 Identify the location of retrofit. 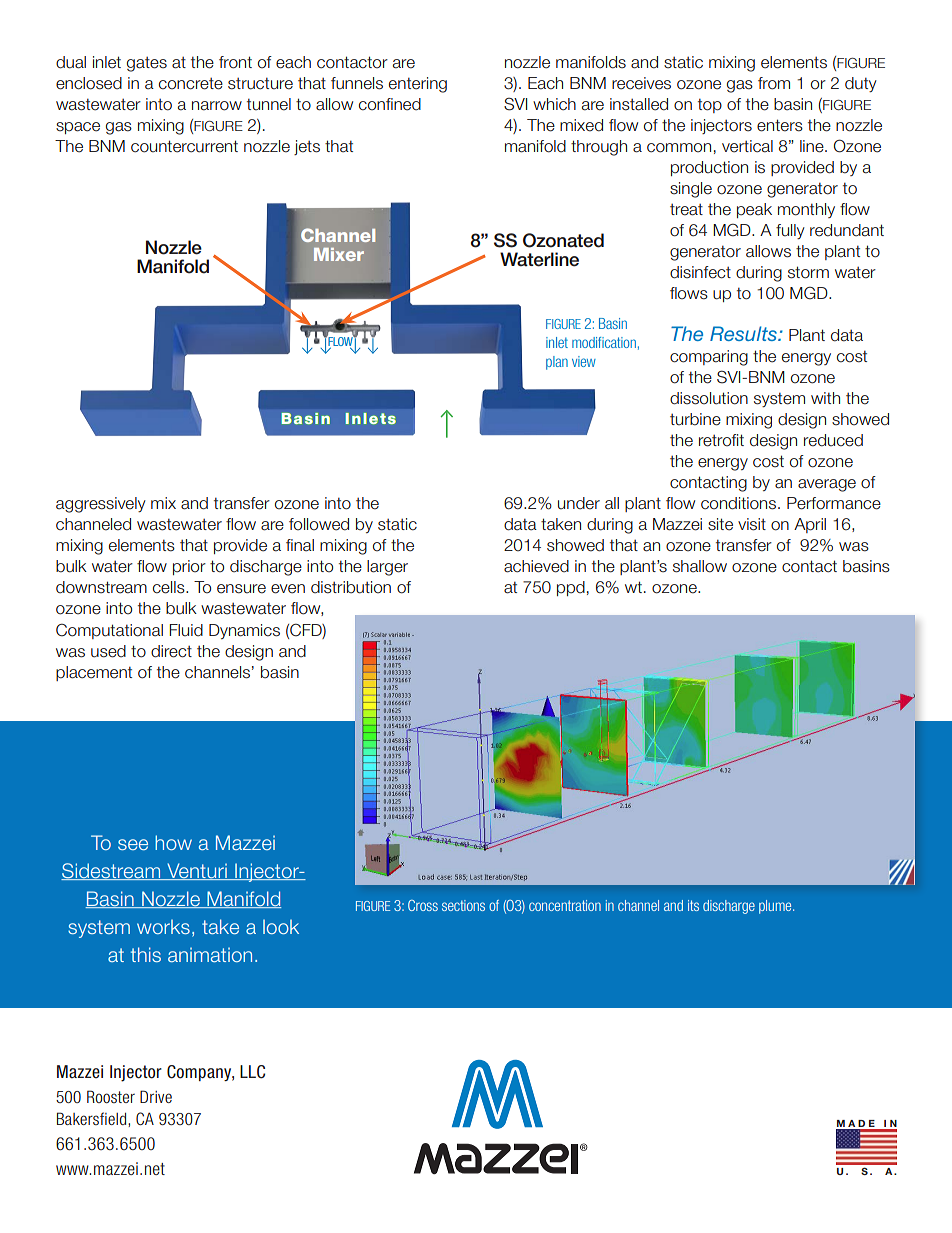
(721, 440).
